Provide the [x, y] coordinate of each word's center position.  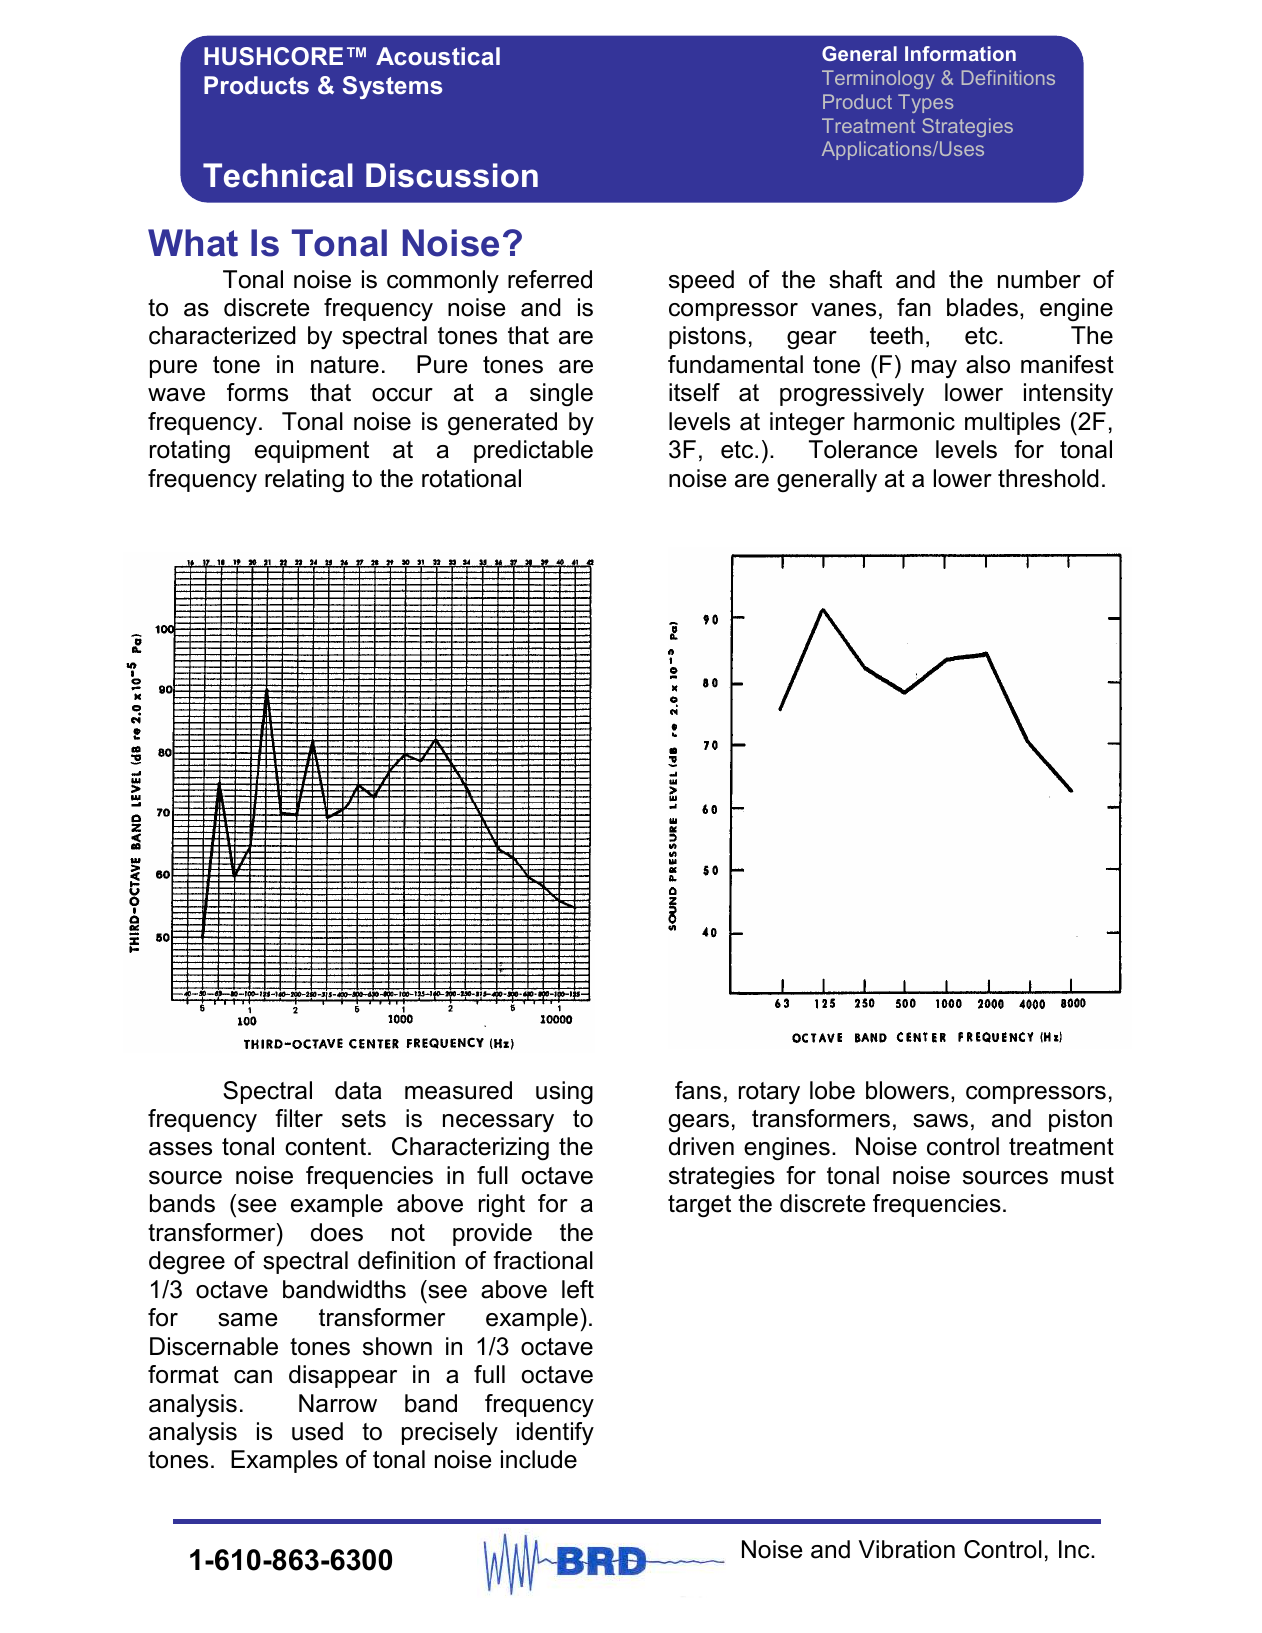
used [317, 1431]
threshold [1048, 478]
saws [940, 1121]
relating [304, 481]
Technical [278, 175]
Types [925, 103]
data [358, 1090]
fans [698, 1090]
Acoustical [438, 56]
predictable [533, 451]
